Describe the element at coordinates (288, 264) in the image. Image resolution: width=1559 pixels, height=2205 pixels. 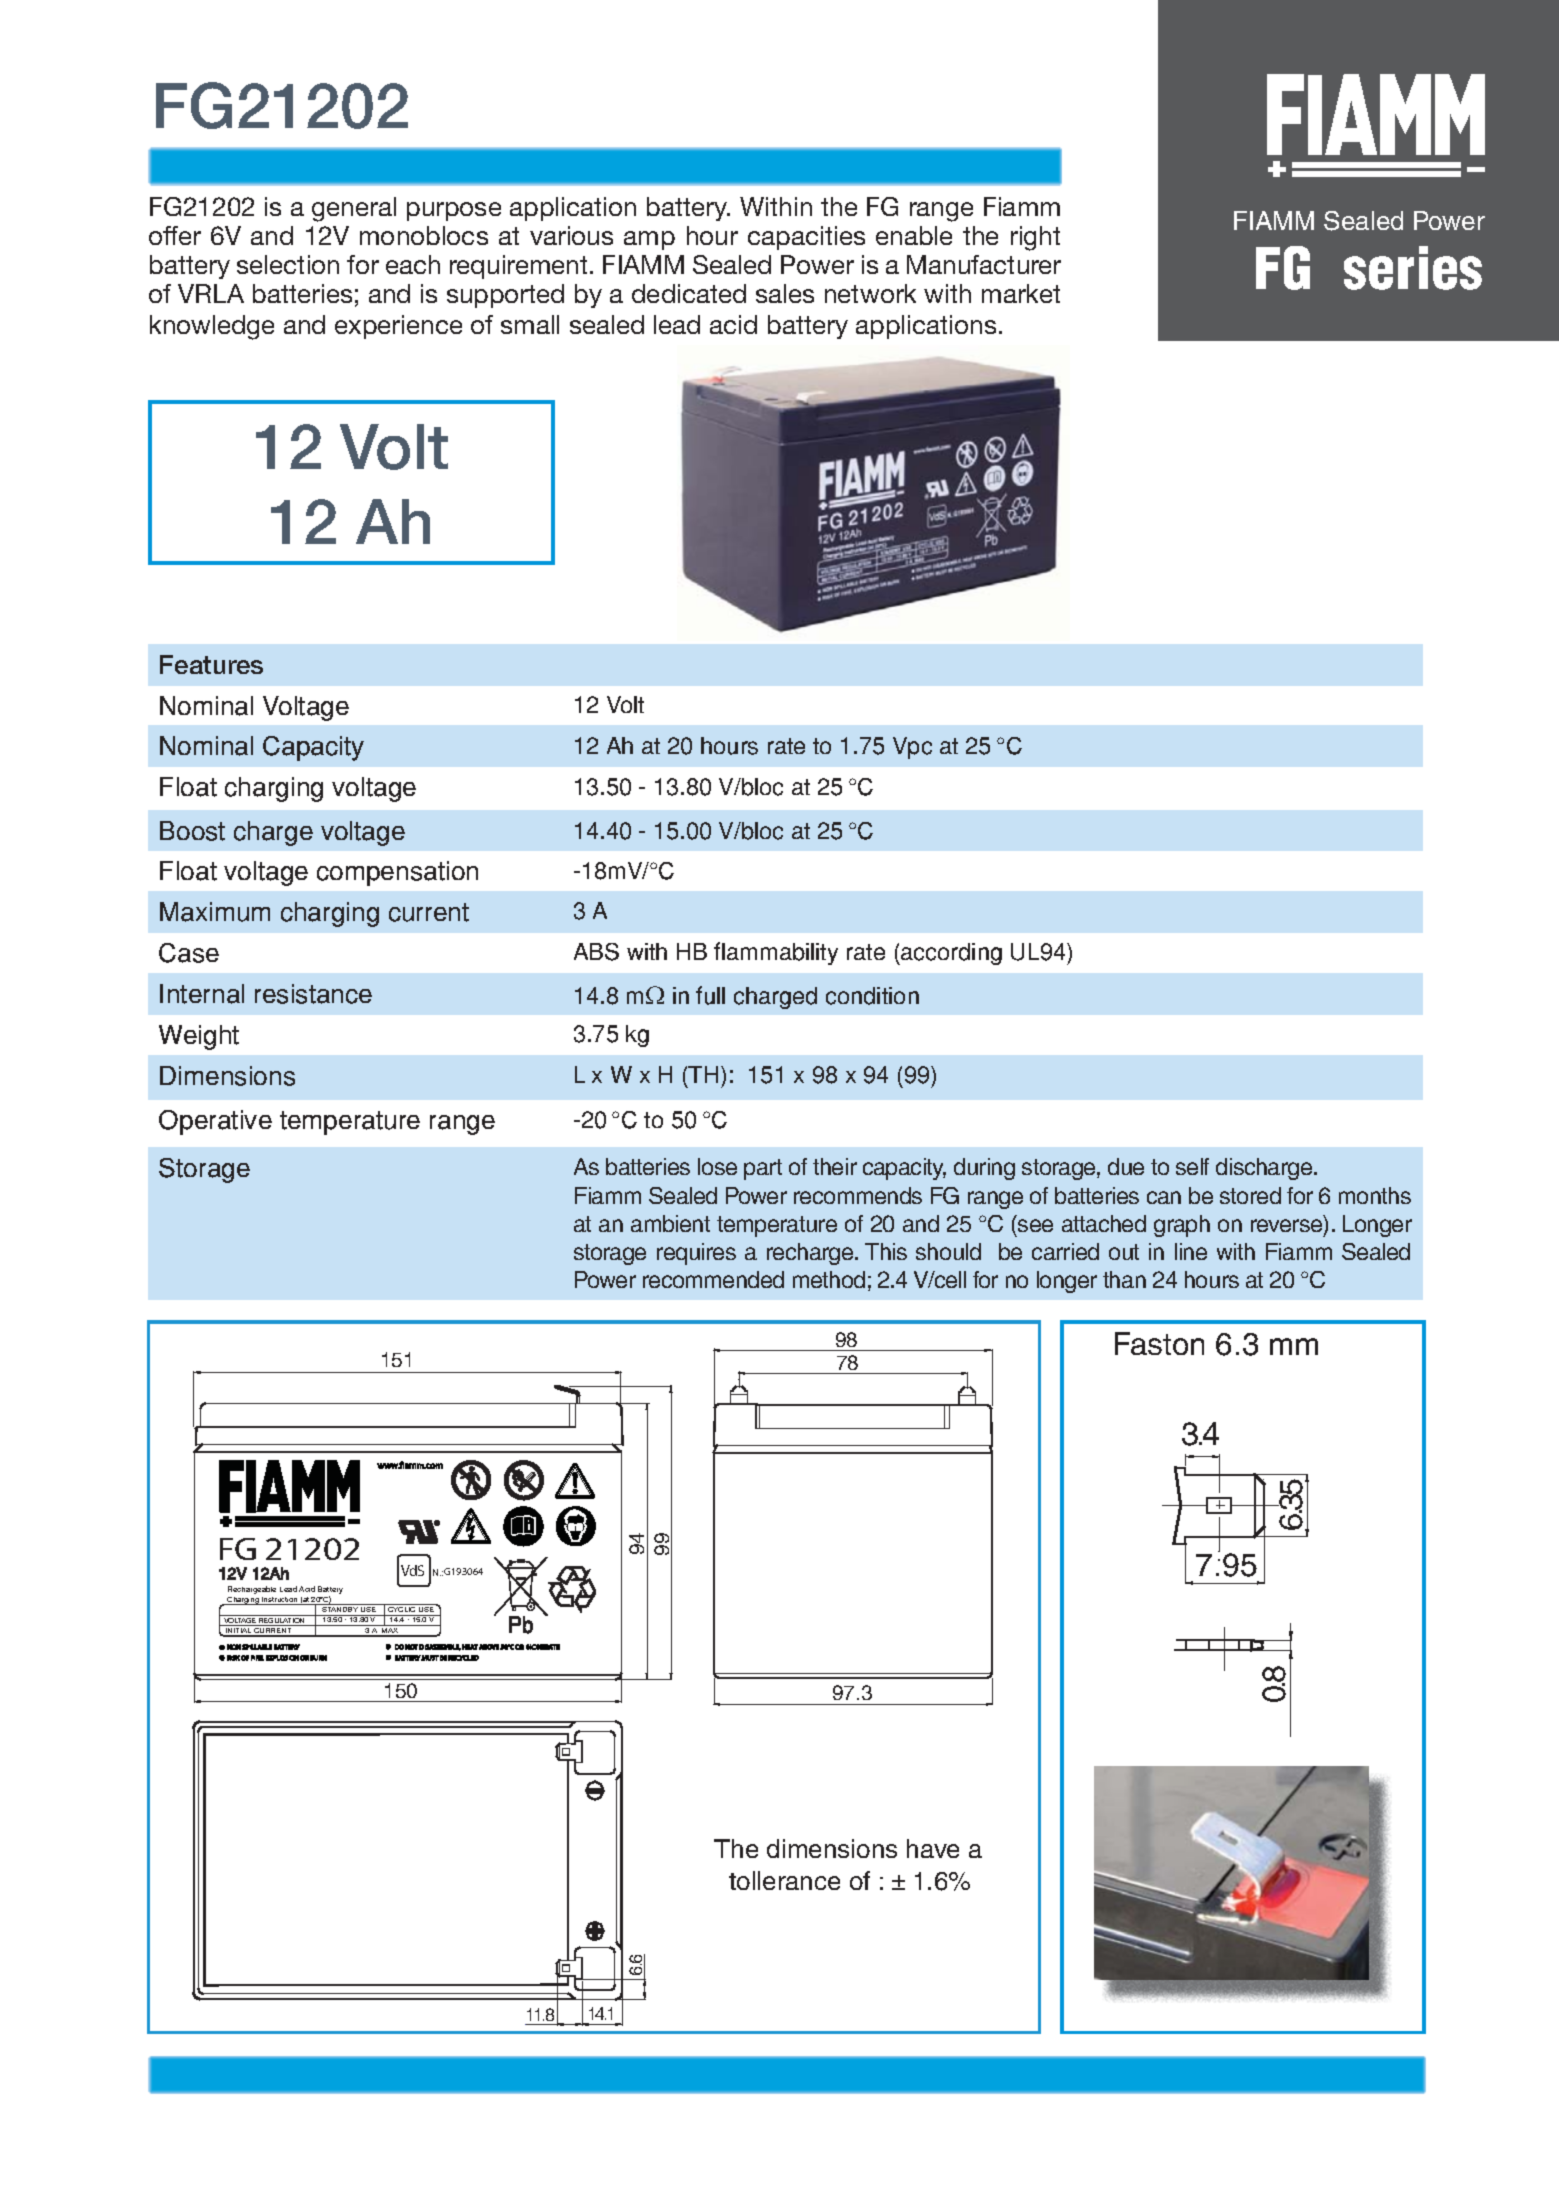
I see `selection` at that location.
